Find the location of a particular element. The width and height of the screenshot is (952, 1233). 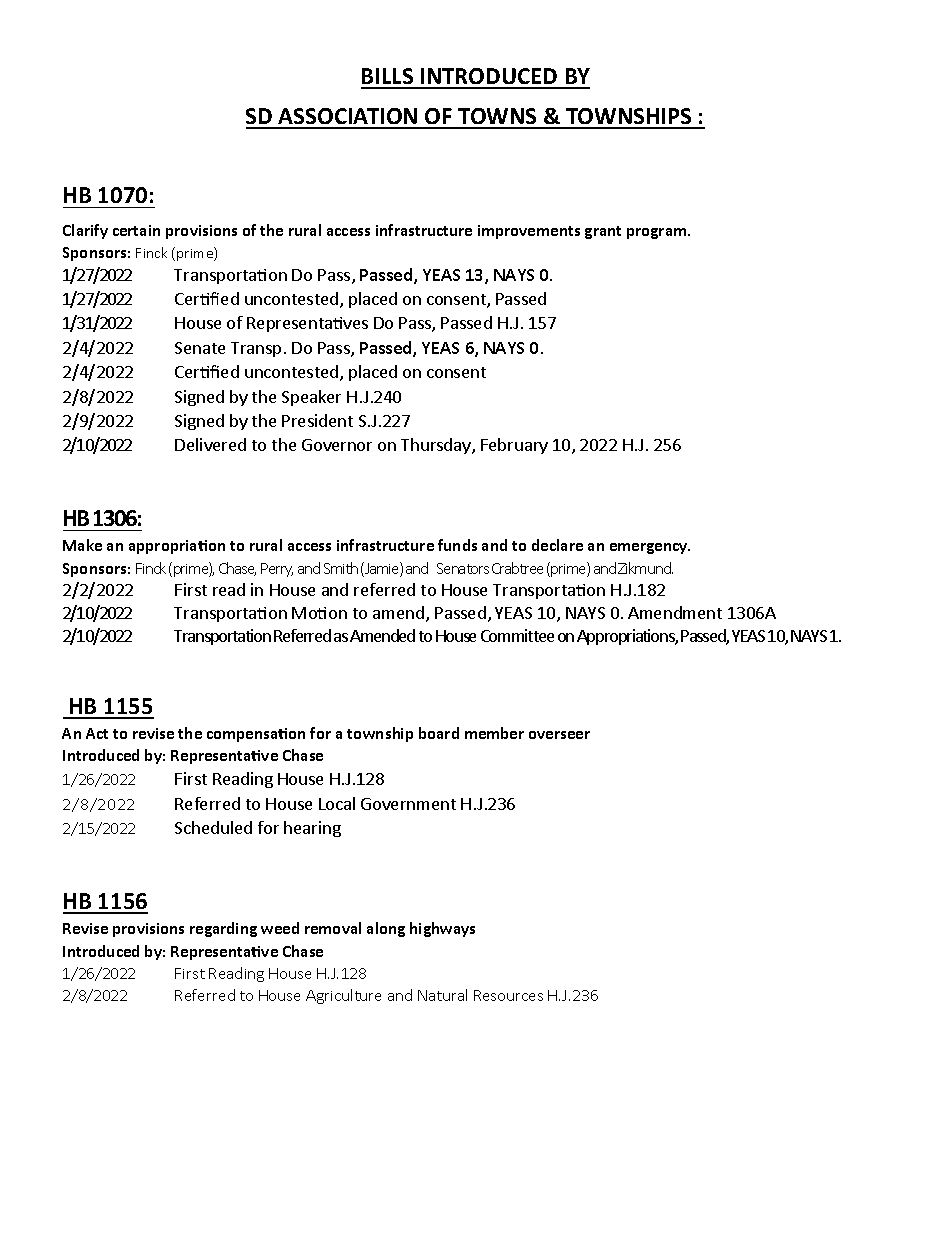

grant is located at coordinates (603, 232).
